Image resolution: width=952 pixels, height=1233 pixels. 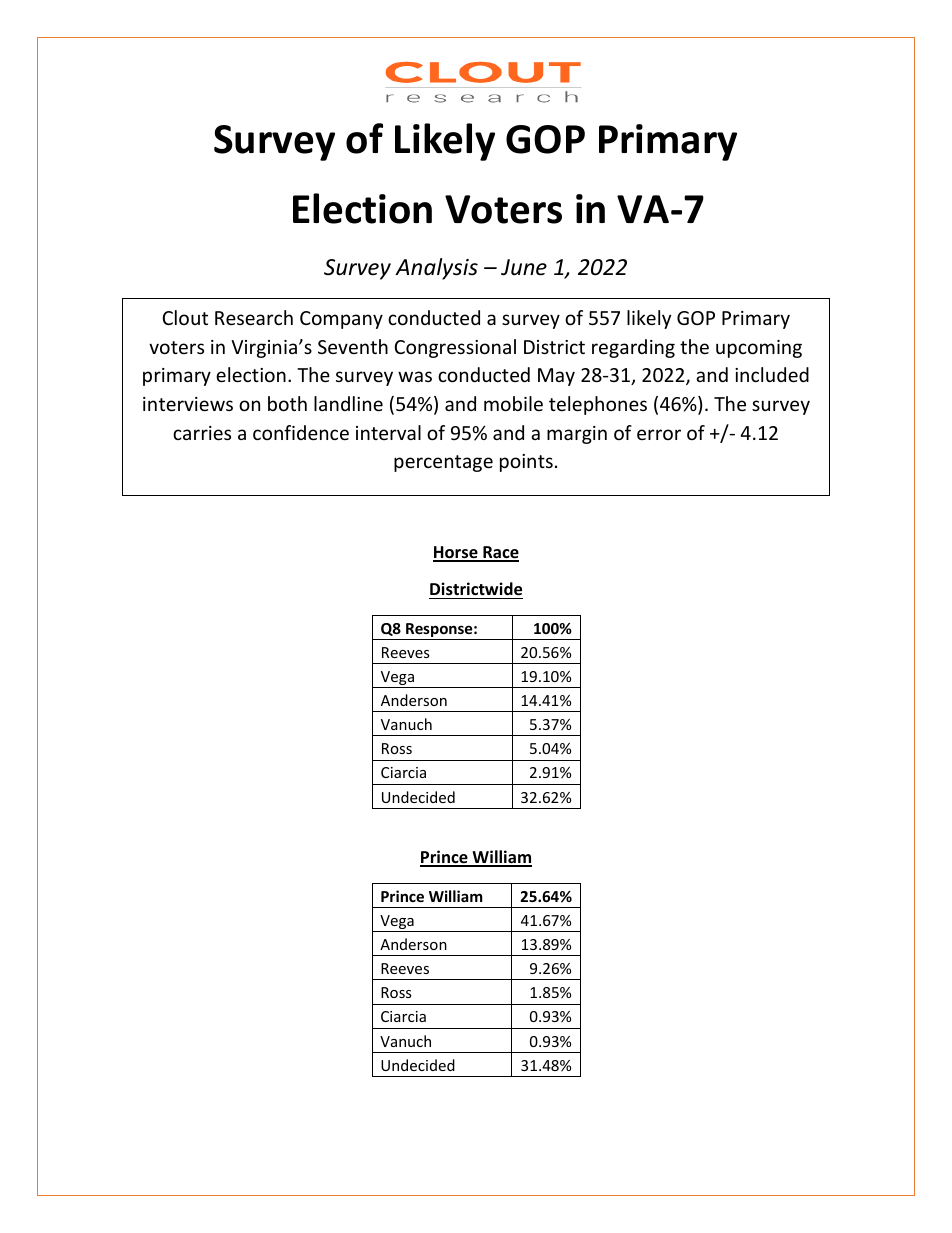 What do you see at coordinates (287, 403) in the screenshot?
I see `both` at bounding box center [287, 403].
